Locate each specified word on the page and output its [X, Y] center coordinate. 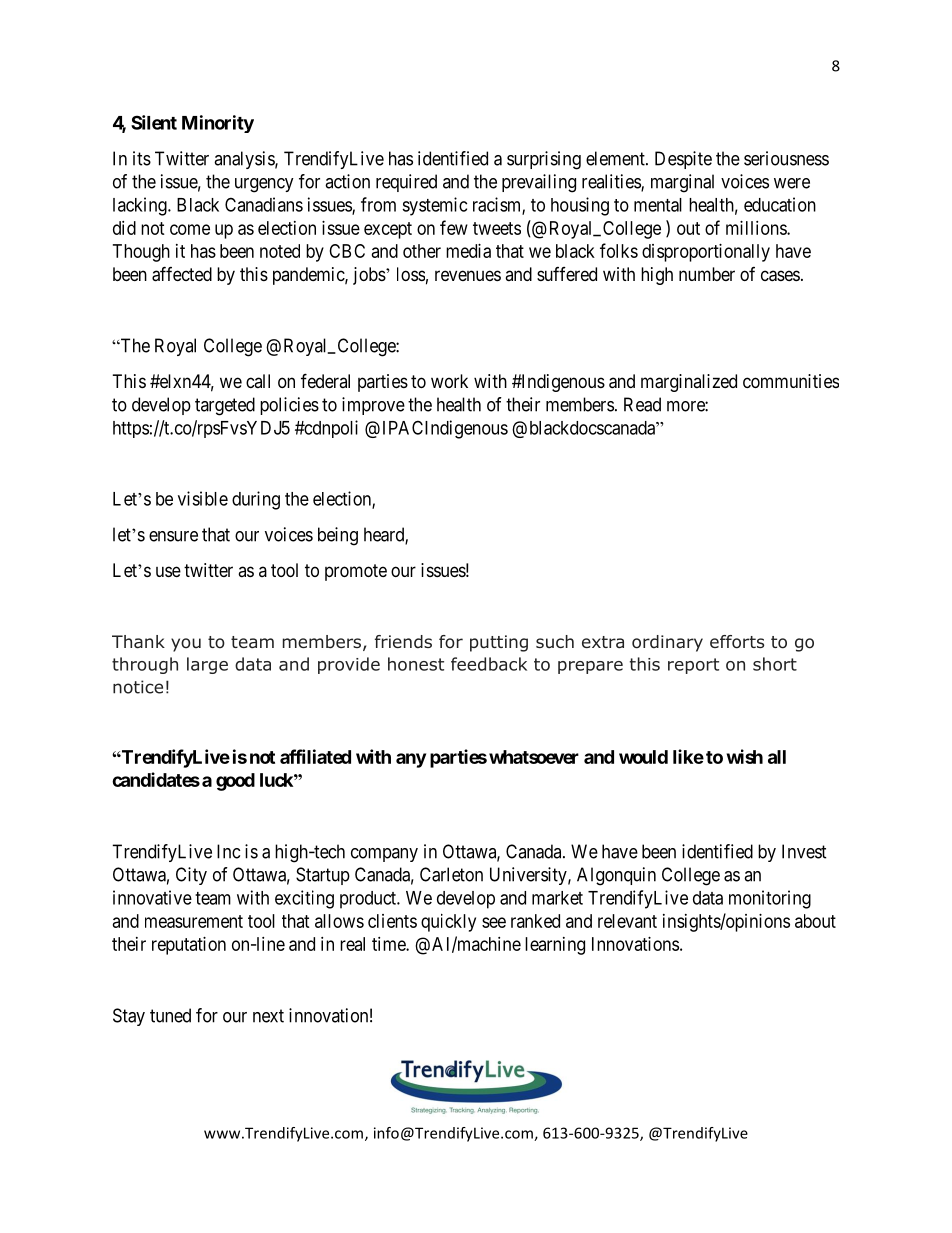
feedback [489, 664]
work [449, 381]
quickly [448, 923]
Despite [683, 160]
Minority [218, 124]
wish [745, 756]
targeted [225, 406]
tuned [170, 1015]
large [207, 665]
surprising [544, 160]
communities [791, 381]
